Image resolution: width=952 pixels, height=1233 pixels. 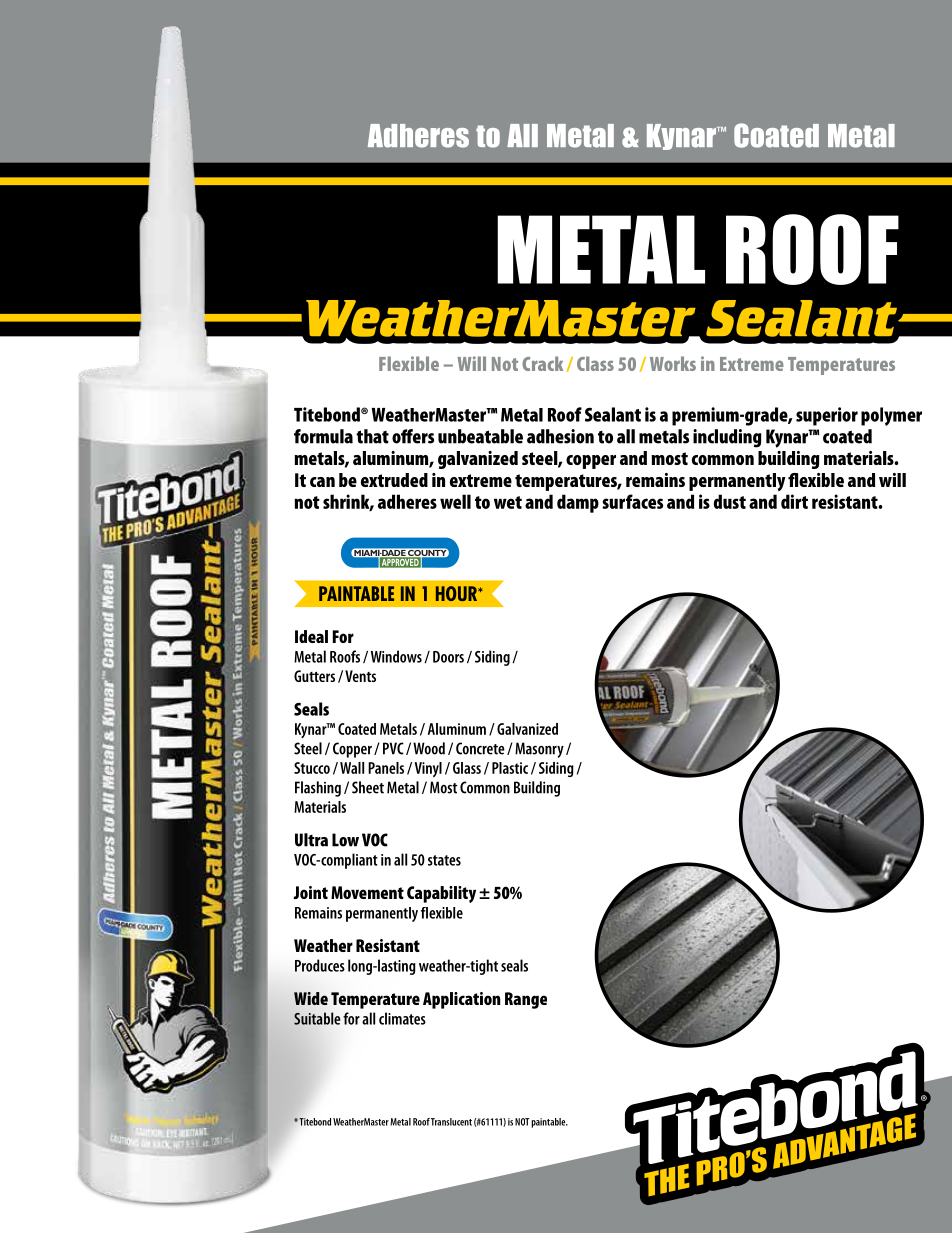 I want to click on Low, so click(x=345, y=840).
